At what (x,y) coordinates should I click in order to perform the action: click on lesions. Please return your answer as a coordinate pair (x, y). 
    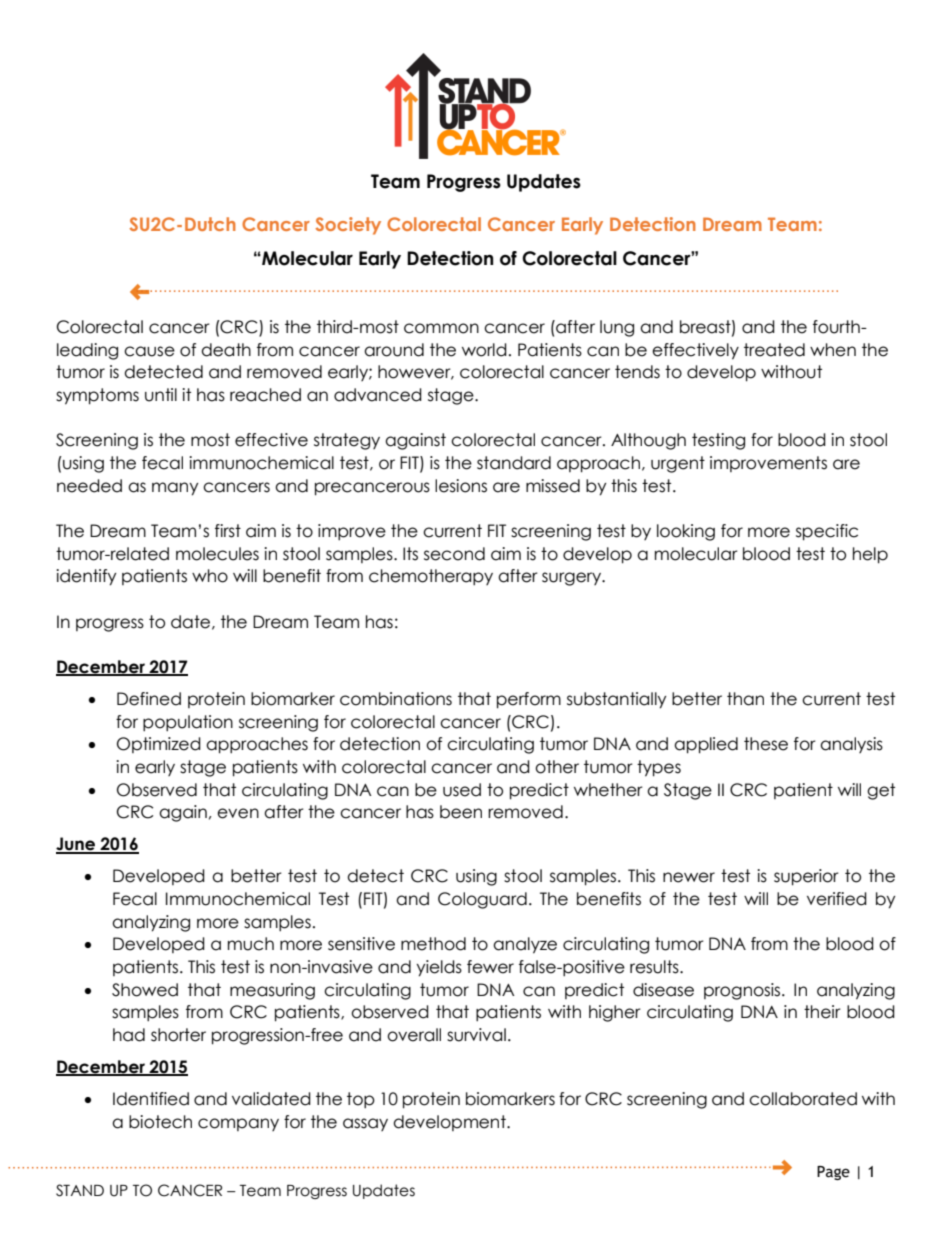
    Looking at the image, I should click on (461, 486).
